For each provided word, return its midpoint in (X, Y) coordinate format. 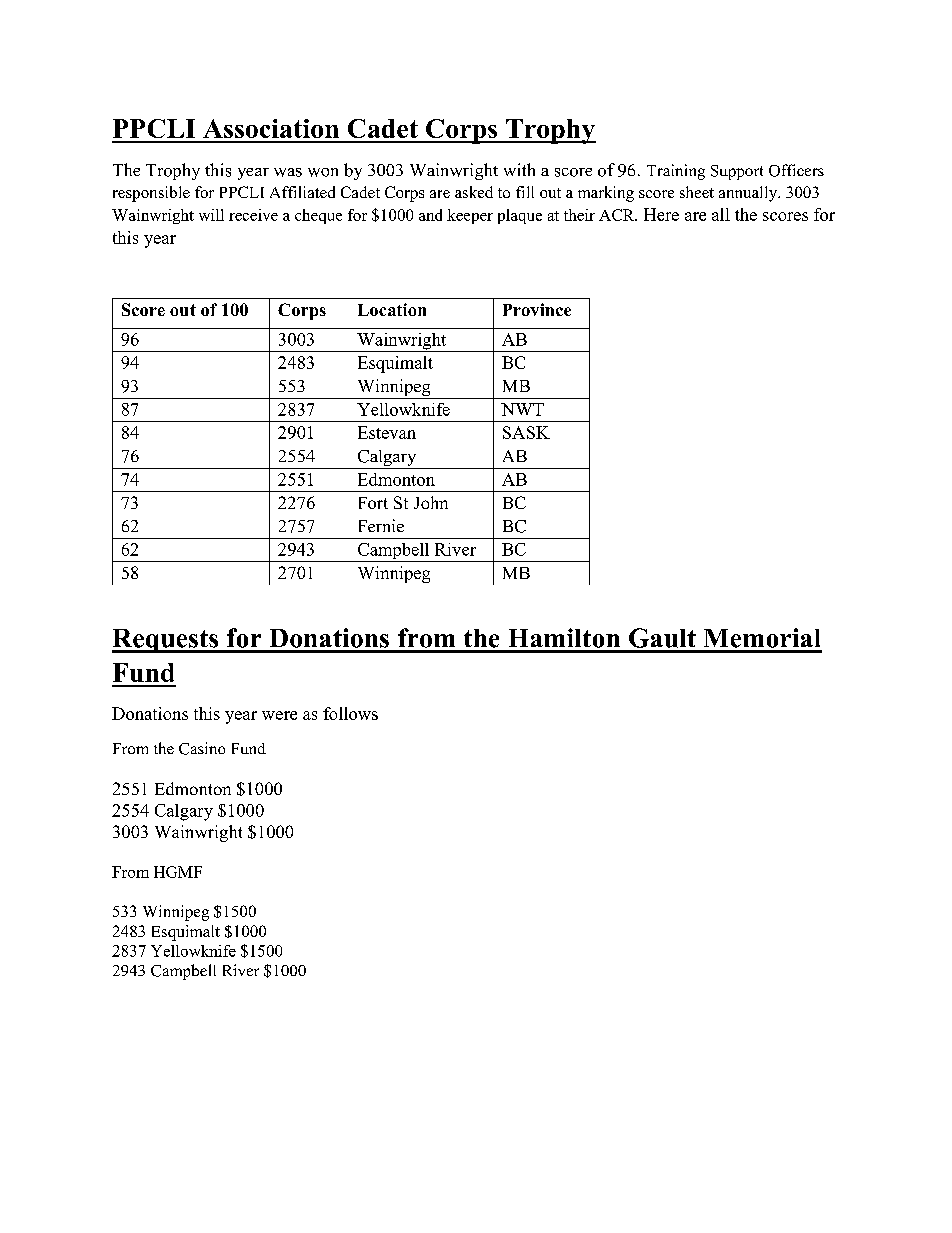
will (211, 215)
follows (350, 713)
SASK (526, 432)
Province (537, 309)
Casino (202, 748)
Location (392, 309)
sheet (697, 192)
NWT (522, 409)
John (431, 502)
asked (474, 192)
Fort (373, 503)
